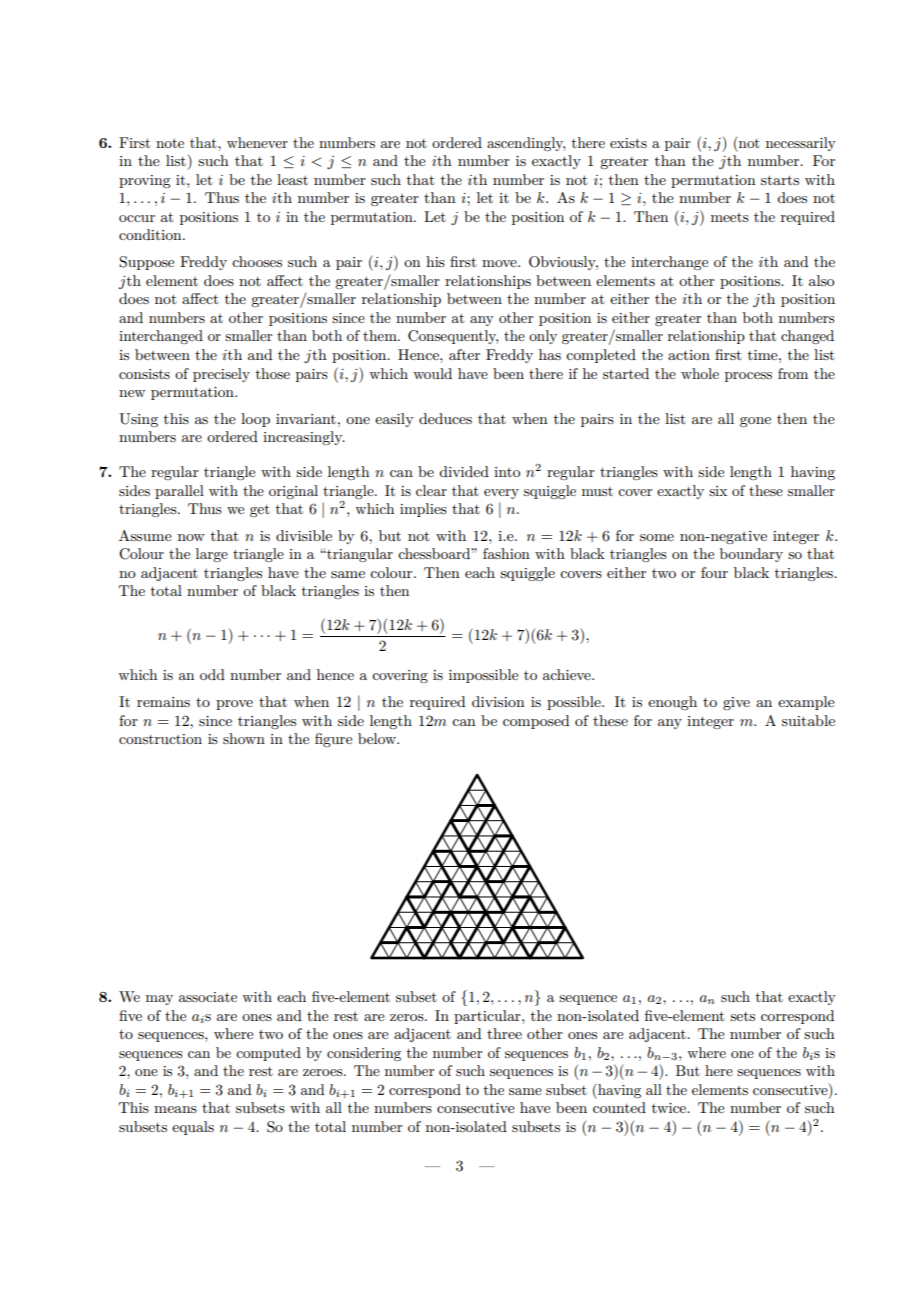 Image resolution: width=924 pixels, height=1308 pixels. I want to click on suitable, so click(808, 720).
